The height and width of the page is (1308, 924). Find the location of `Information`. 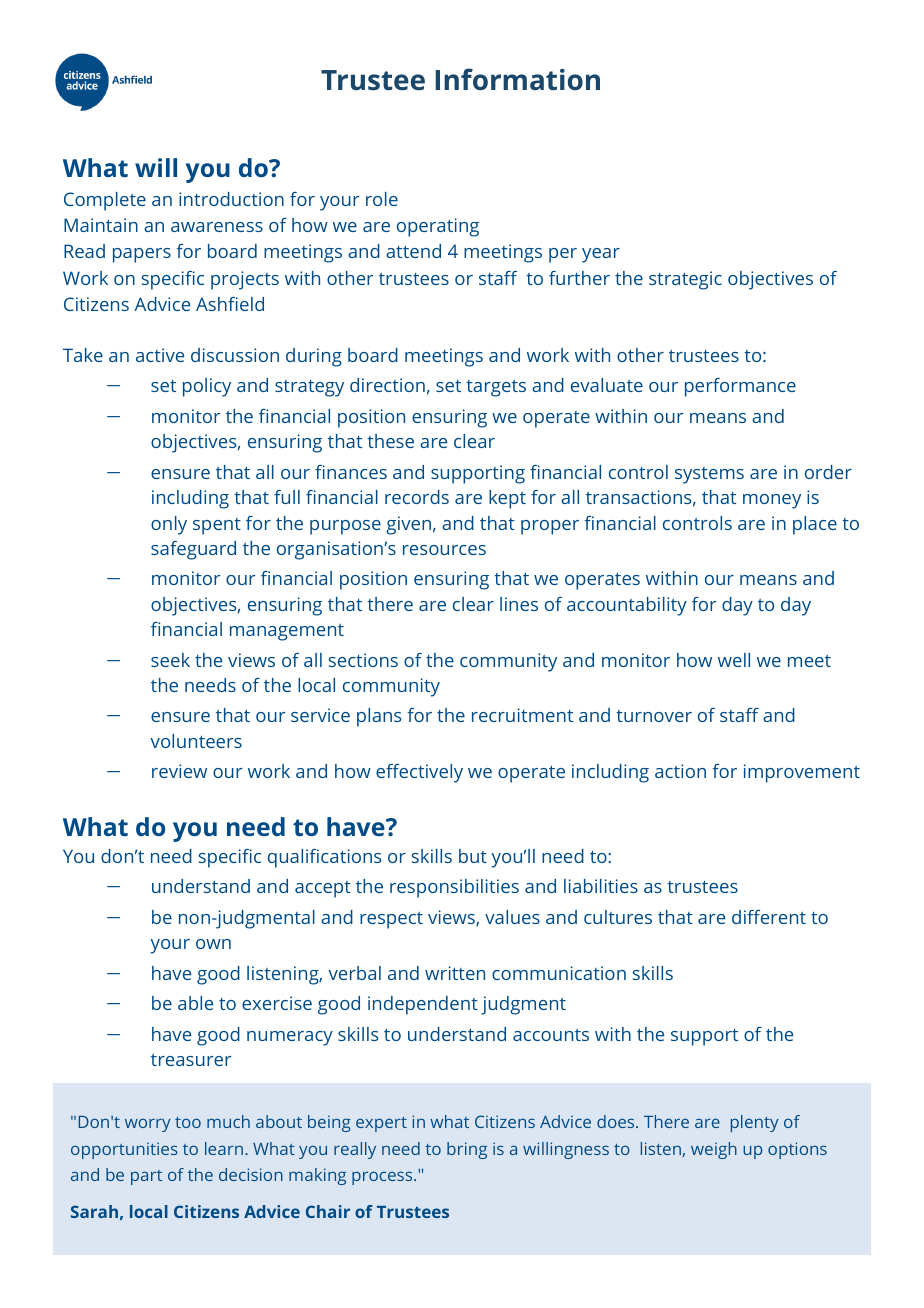

Information is located at coordinates (518, 79).
